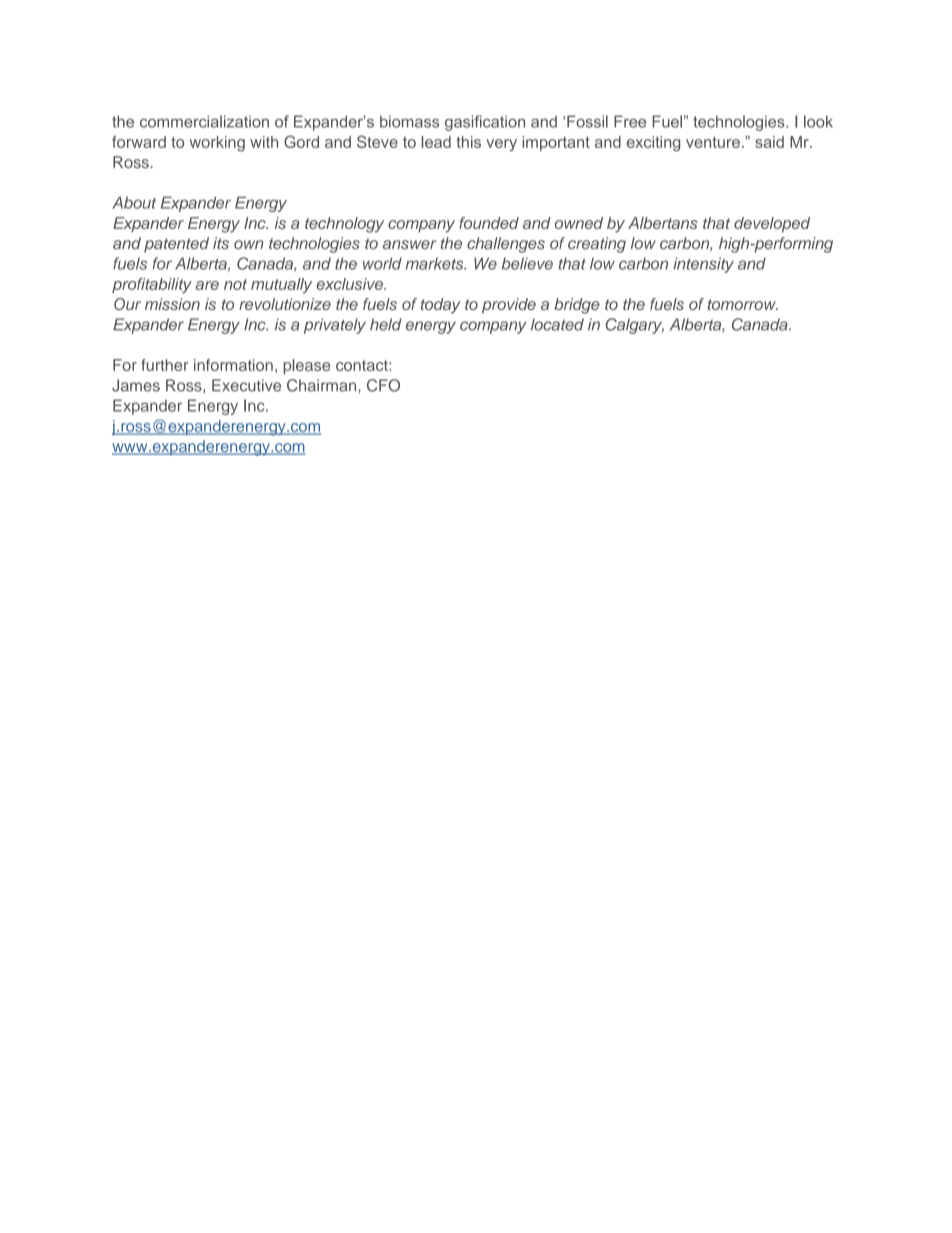  Describe the element at coordinates (713, 142) in the screenshot. I see `venture` at that location.
